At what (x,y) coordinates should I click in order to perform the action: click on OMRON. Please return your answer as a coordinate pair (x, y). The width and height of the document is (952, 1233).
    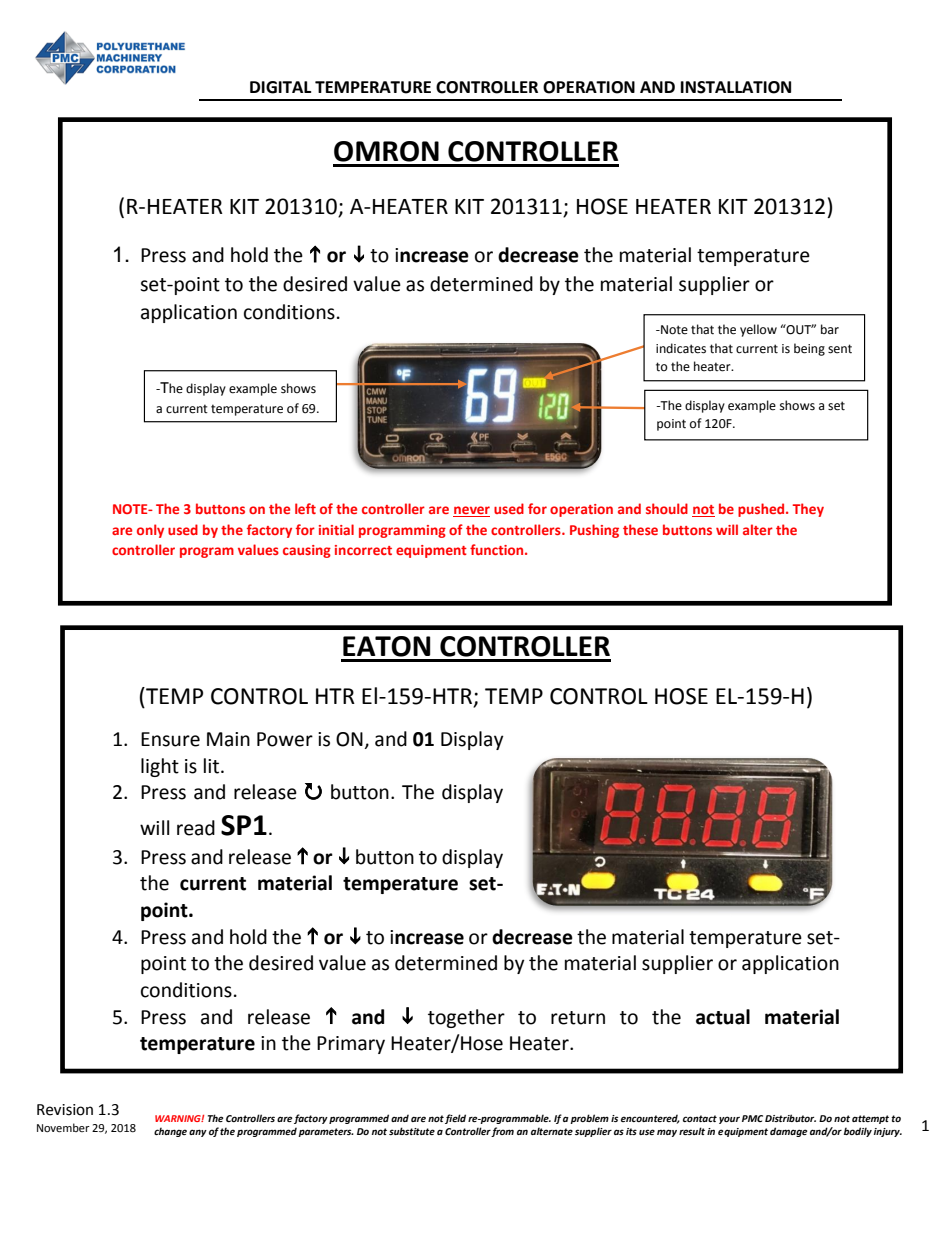
    Looking at the image, I should click on (386, 151).
